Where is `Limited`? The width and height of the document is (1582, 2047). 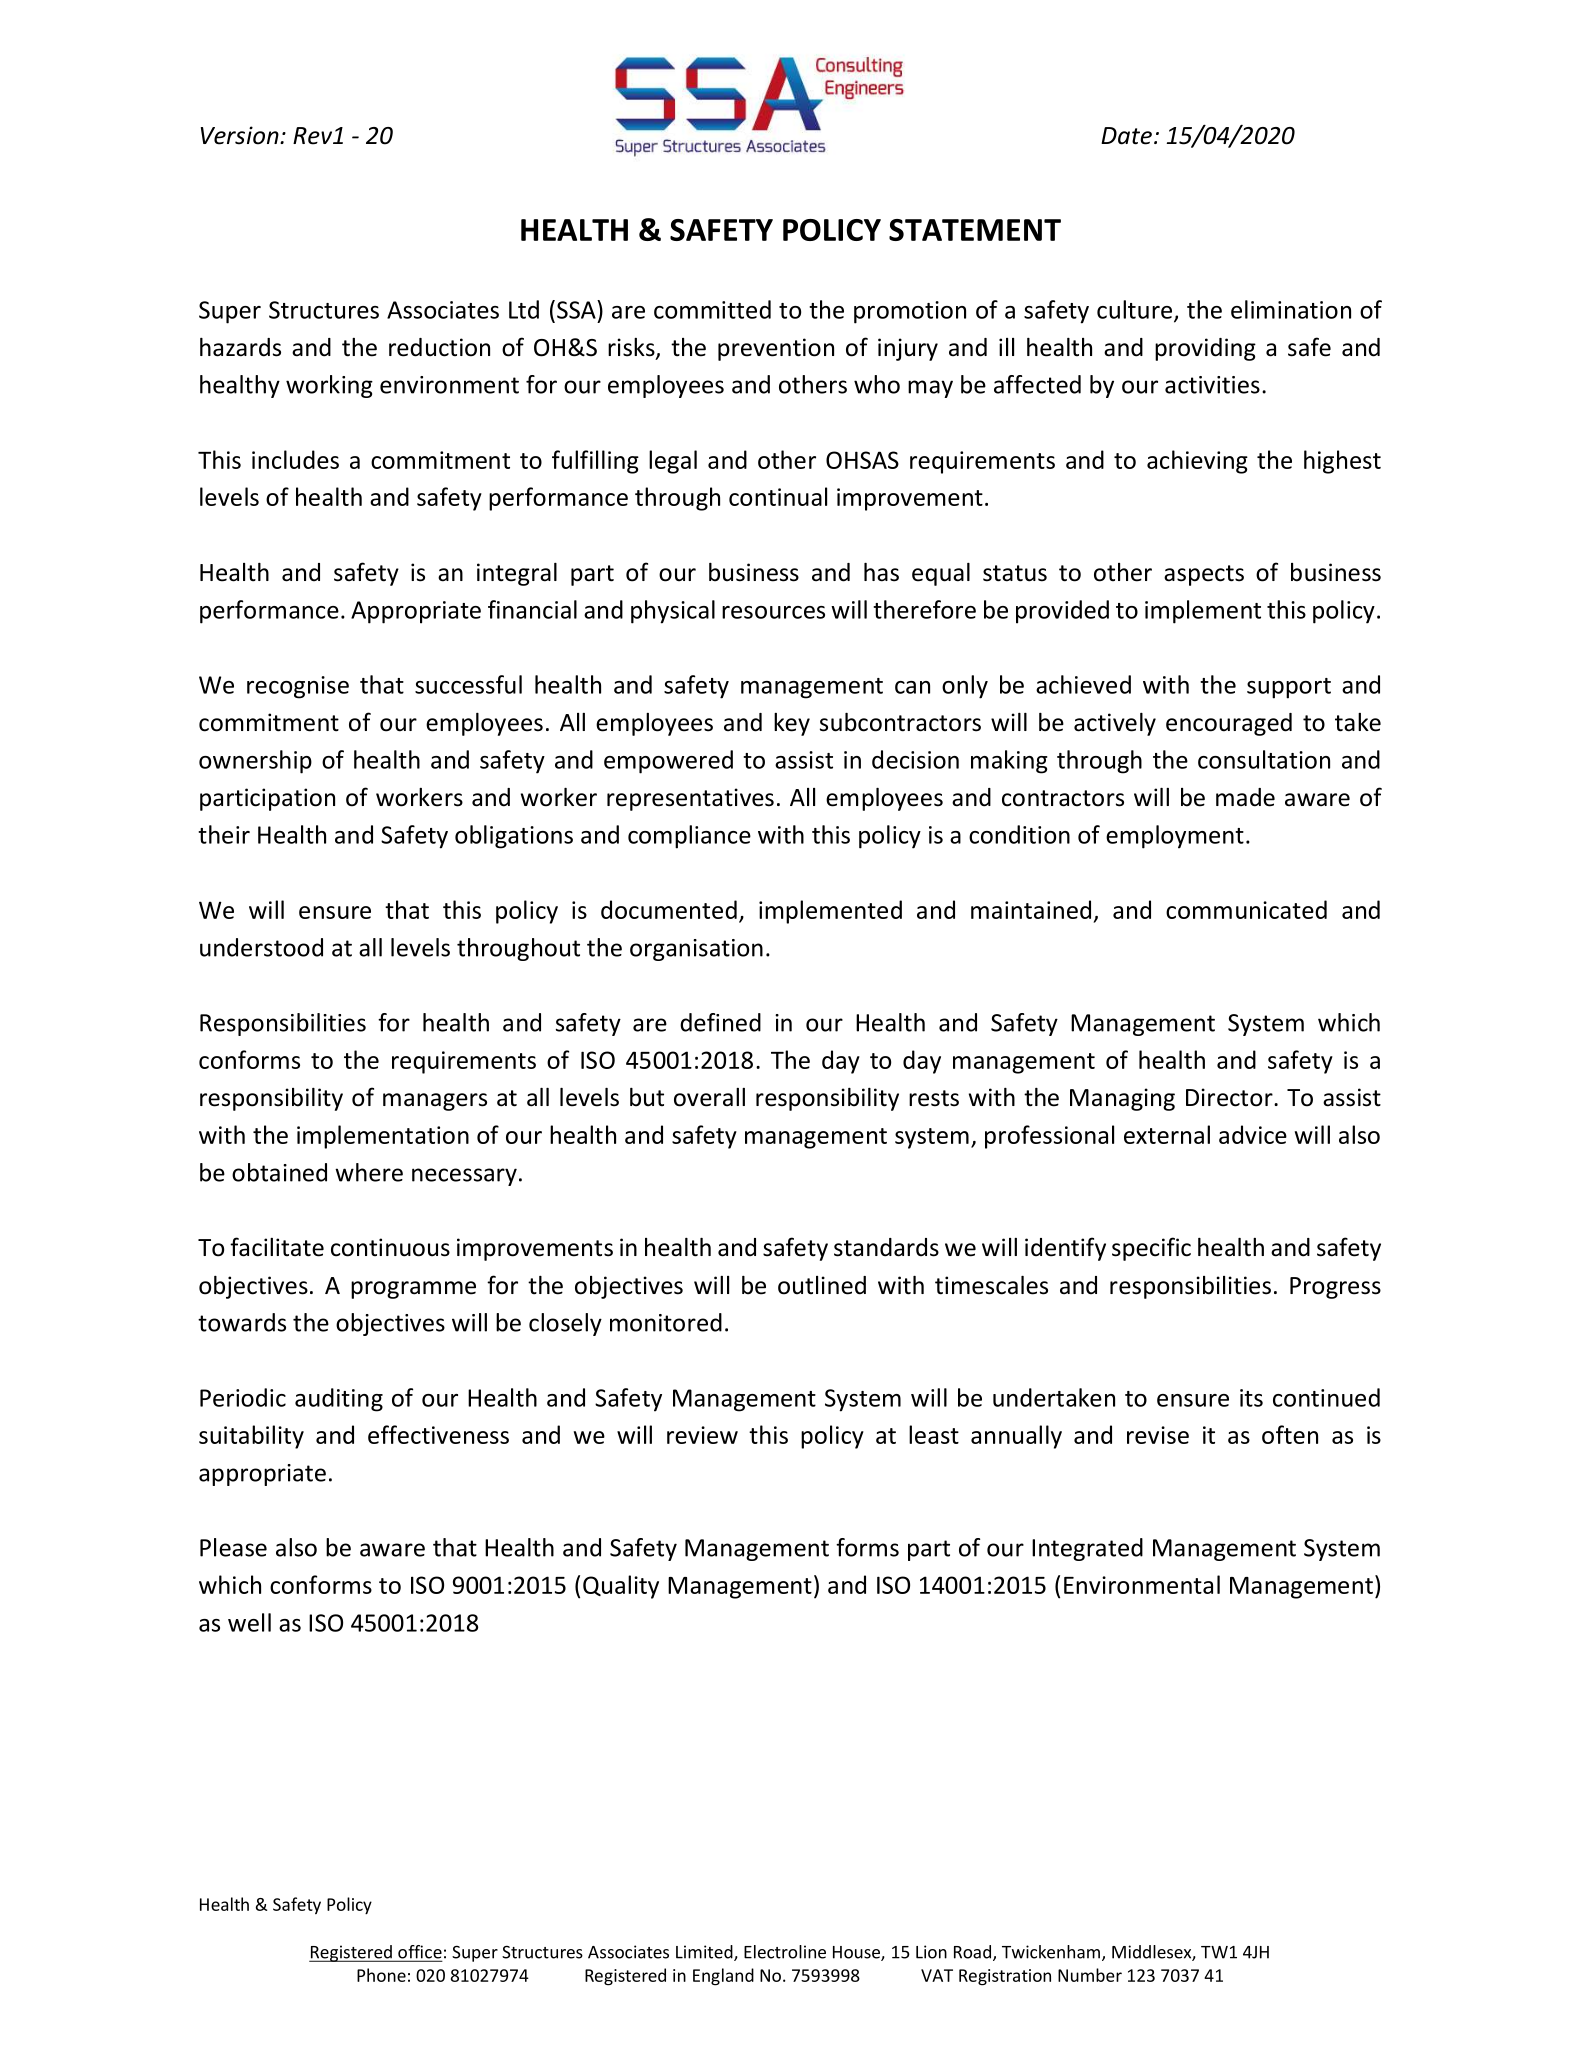
Limited is located at coordinates (705, 1953).
